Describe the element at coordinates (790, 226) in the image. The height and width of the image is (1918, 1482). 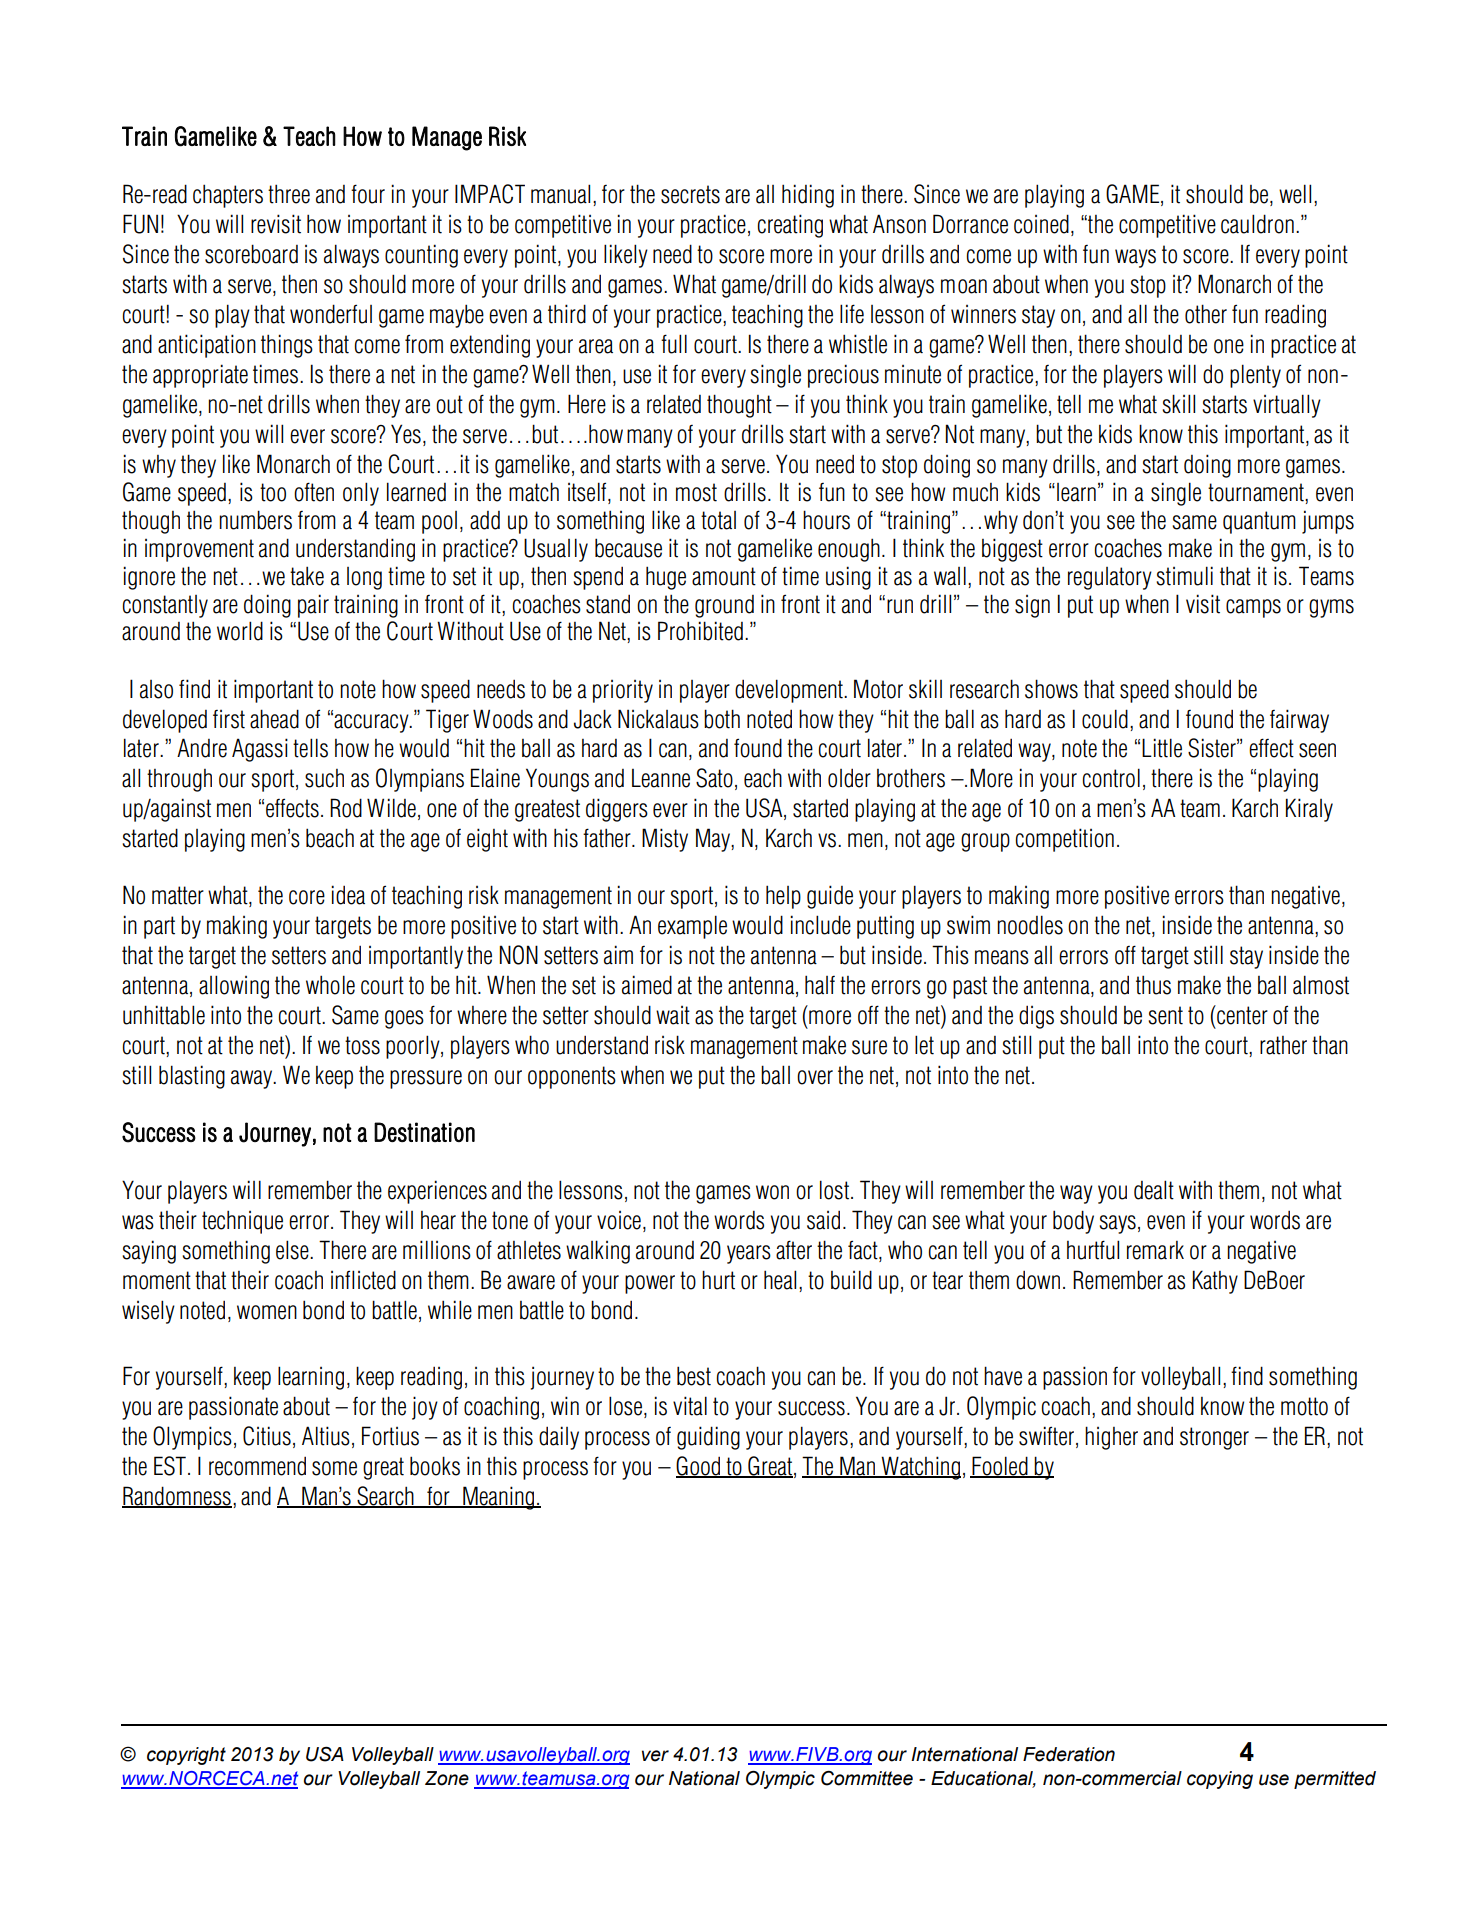
I see `creating` at that location.
